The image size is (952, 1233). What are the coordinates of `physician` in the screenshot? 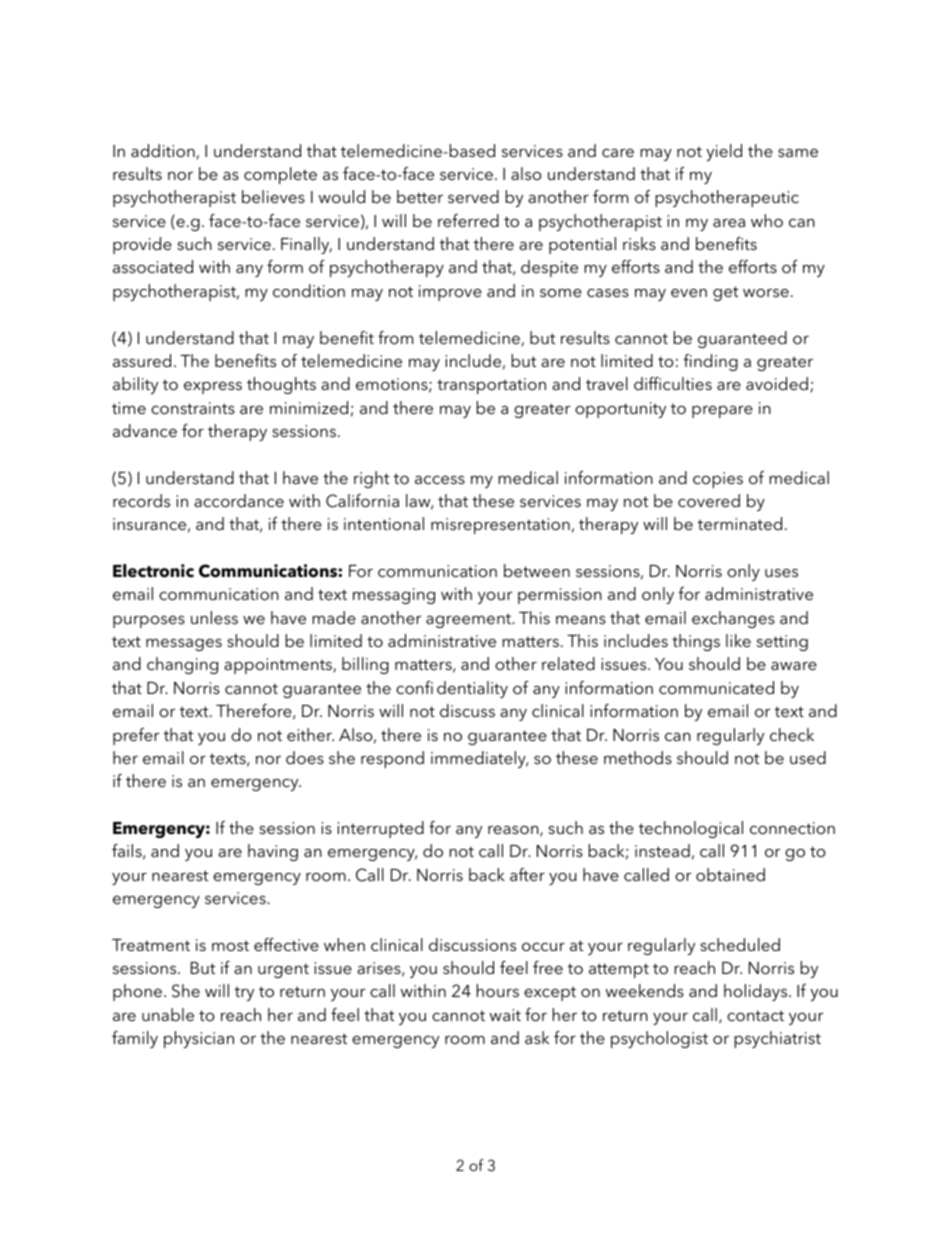 It's located at (199, 1039).
